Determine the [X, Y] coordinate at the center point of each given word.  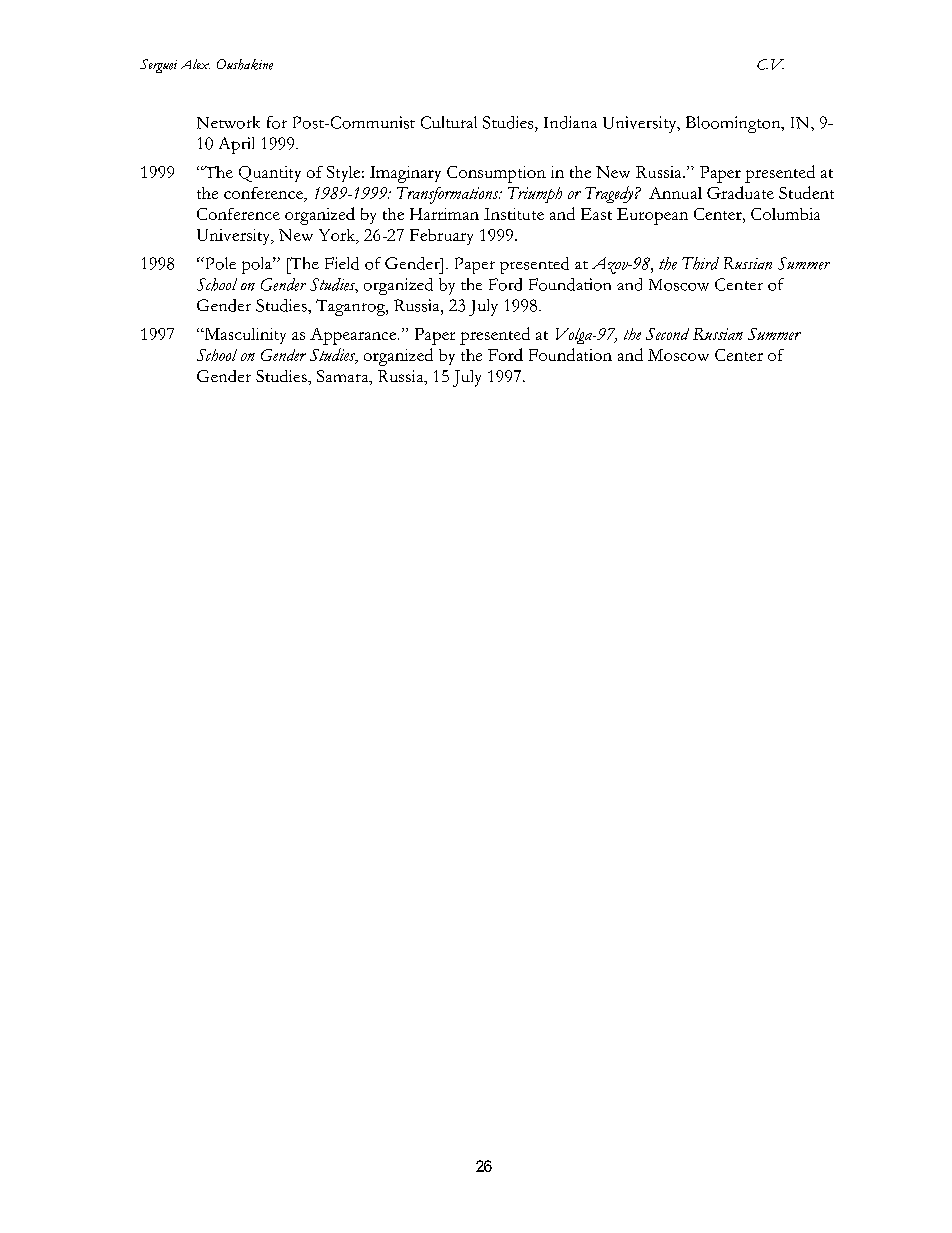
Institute [514, 214]
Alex [195, 64]
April [236, 145]
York [338, 236]
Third [700, 263]
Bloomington [734, 124]
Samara [344, 377]
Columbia [785, 214]
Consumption [496, 174]
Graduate [740, 192]
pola [258, 265]
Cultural [449, 122]
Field [342, 263]
